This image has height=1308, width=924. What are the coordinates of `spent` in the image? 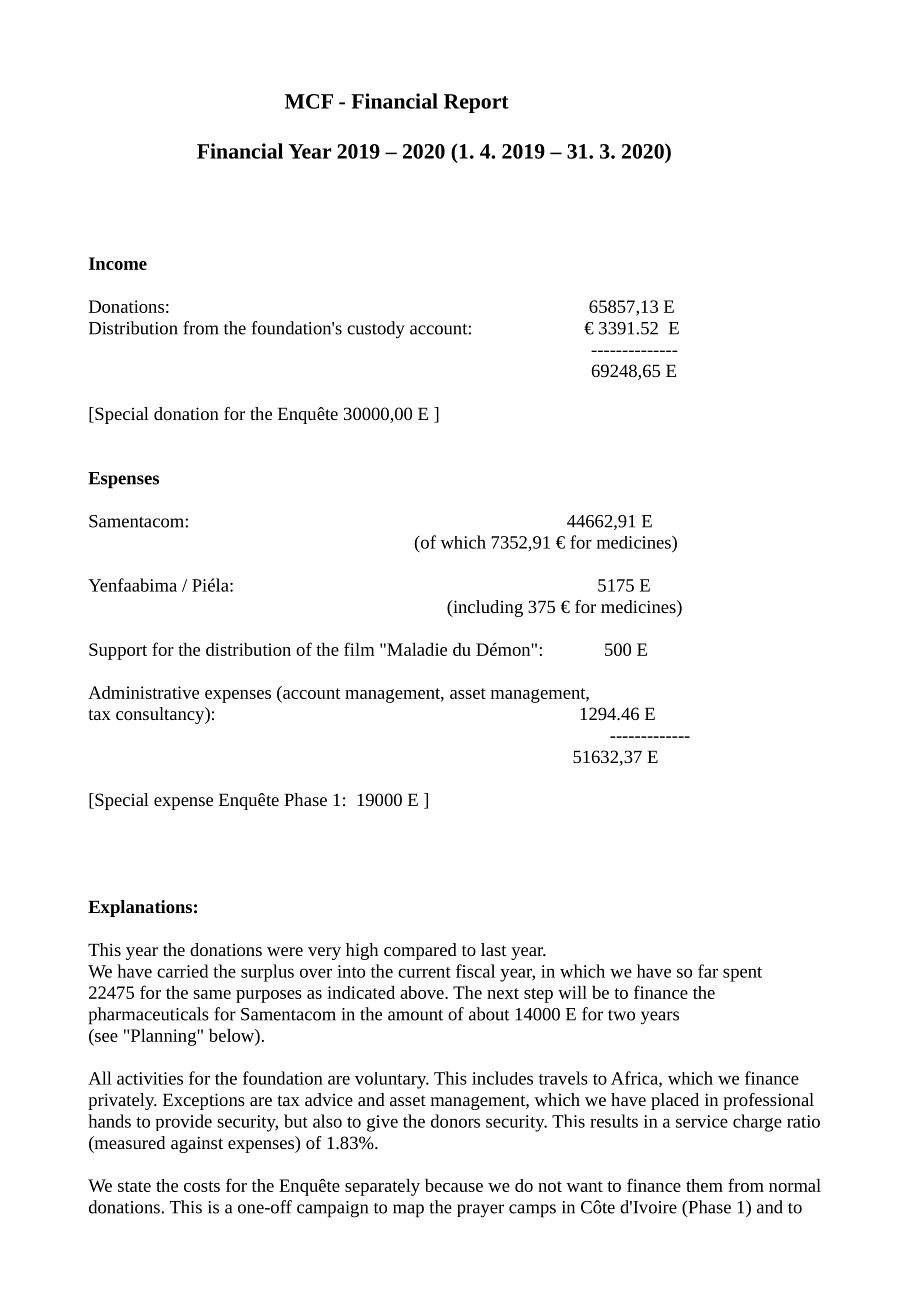 It's located at (742, 974).
